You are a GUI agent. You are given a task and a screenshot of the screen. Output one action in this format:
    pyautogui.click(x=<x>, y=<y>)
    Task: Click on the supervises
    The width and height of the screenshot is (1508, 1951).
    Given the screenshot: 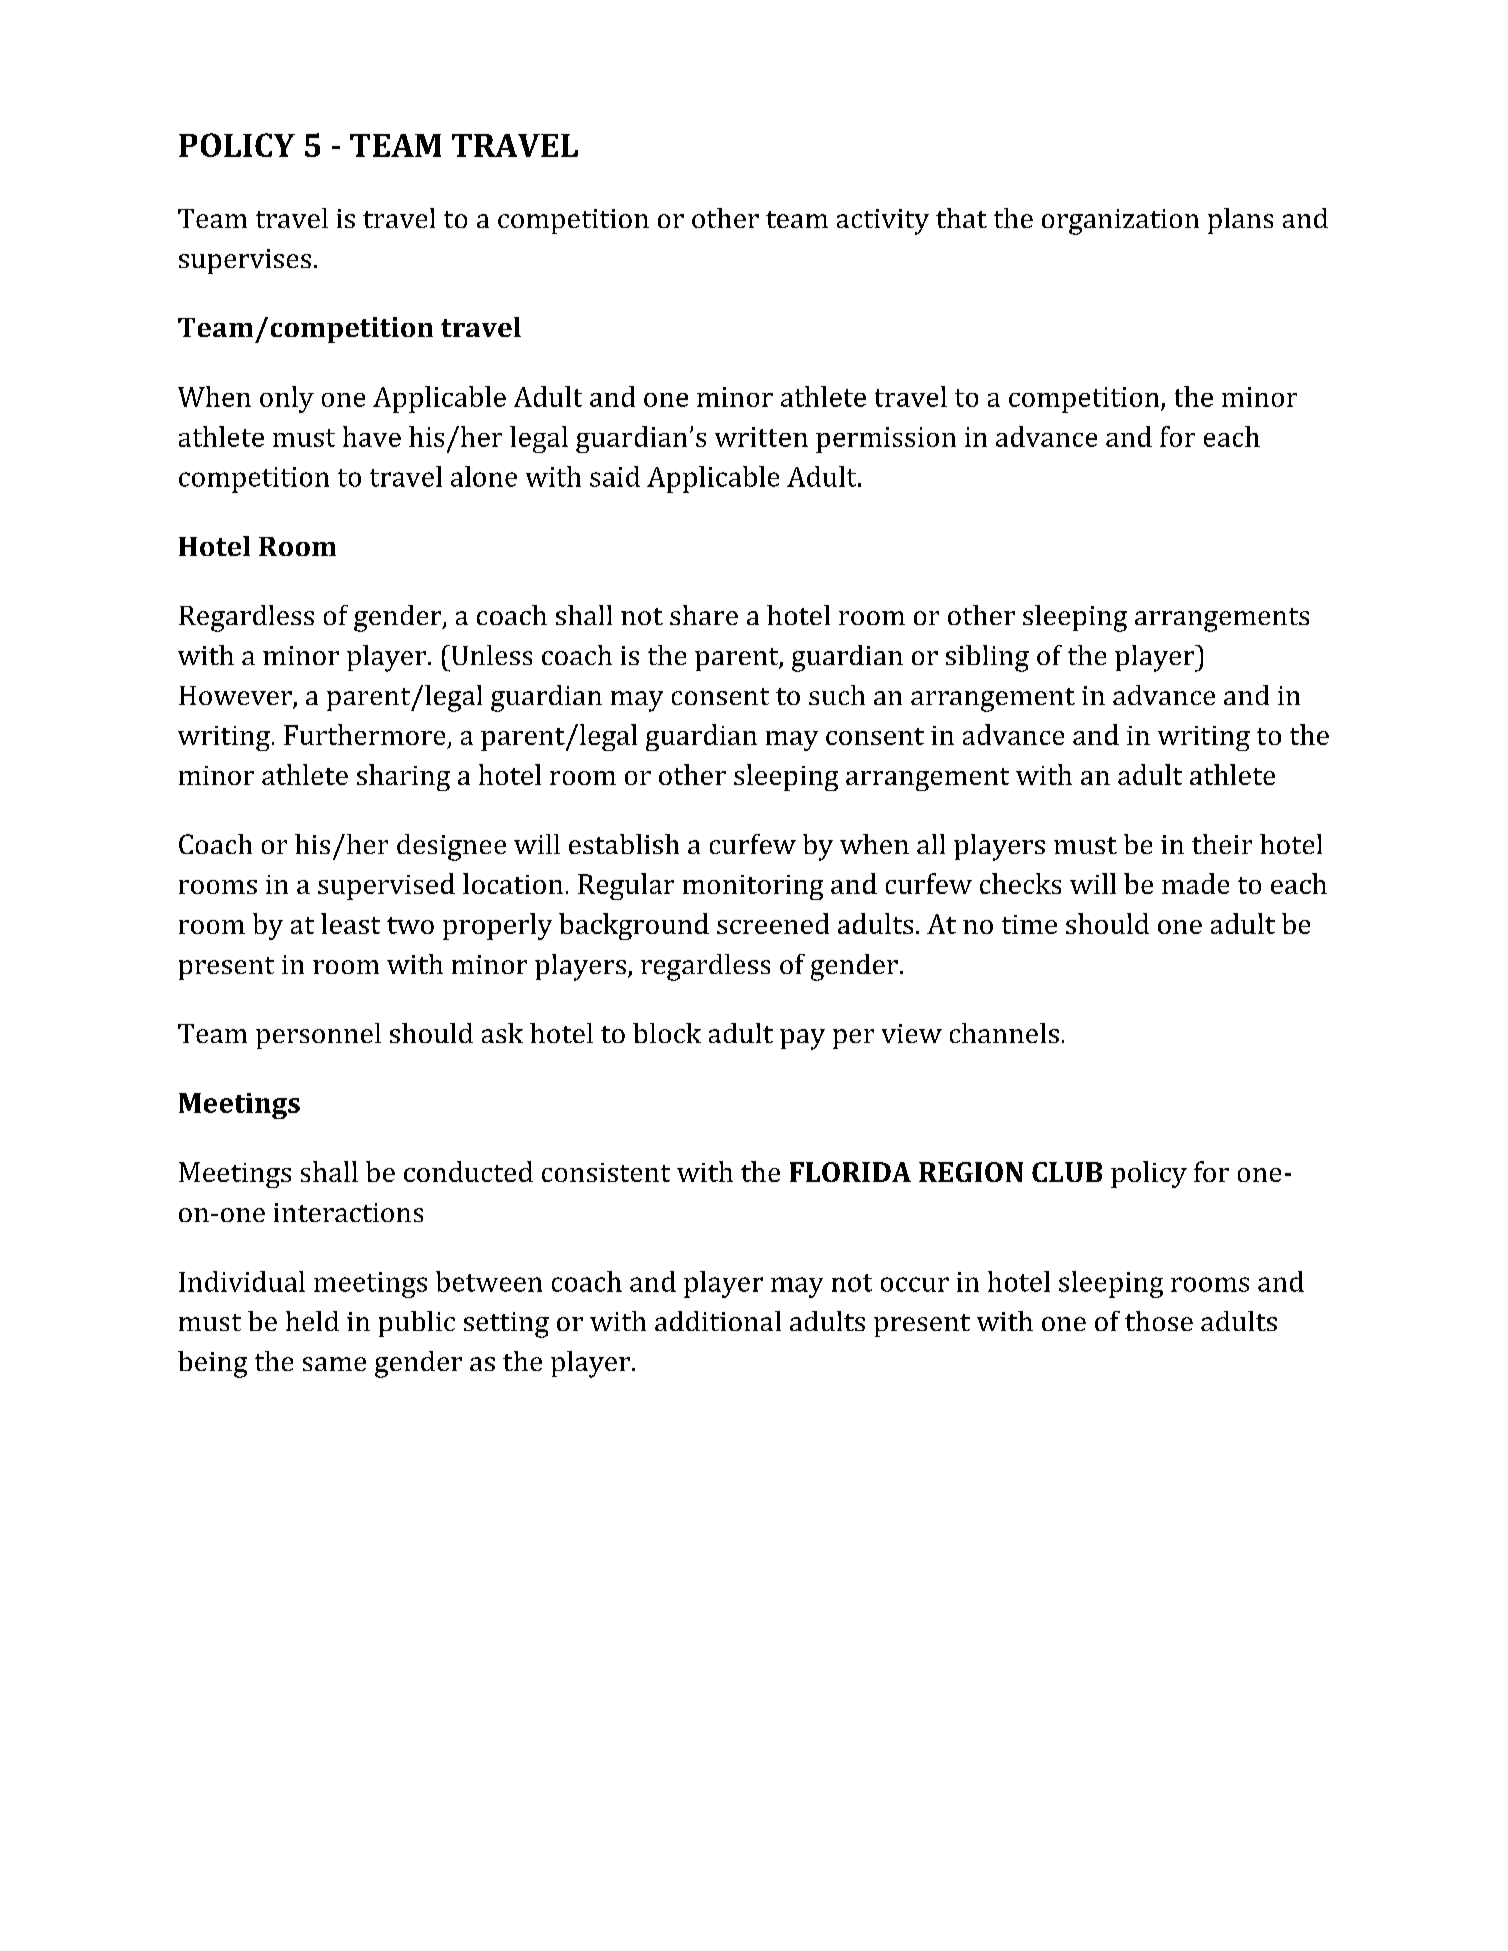 What is the action you would take?
    pyautogui.click(x=245, y=261)
